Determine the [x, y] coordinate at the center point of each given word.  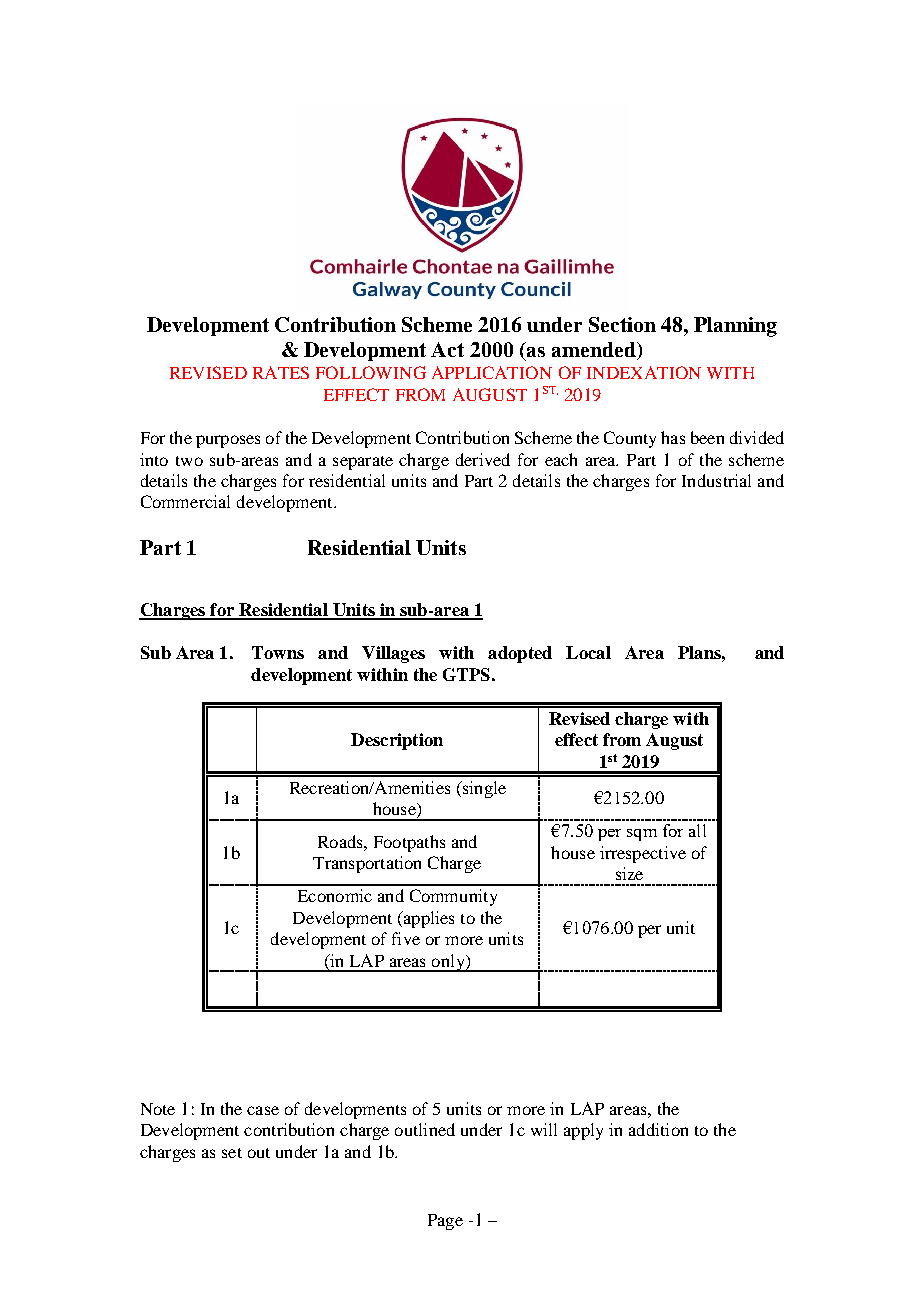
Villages [393, 654]
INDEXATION [644, 372]
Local [588, 652]
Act [447, 349]
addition [658, 1129]
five [406, 938]
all [697, 830]
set [232, 1153]
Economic [335, 895]
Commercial [185, 501]
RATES [281, 372]
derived [483, 459]
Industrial [716, 480]
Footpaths [409, 843]
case [263, 1110]
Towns [278, 652]
